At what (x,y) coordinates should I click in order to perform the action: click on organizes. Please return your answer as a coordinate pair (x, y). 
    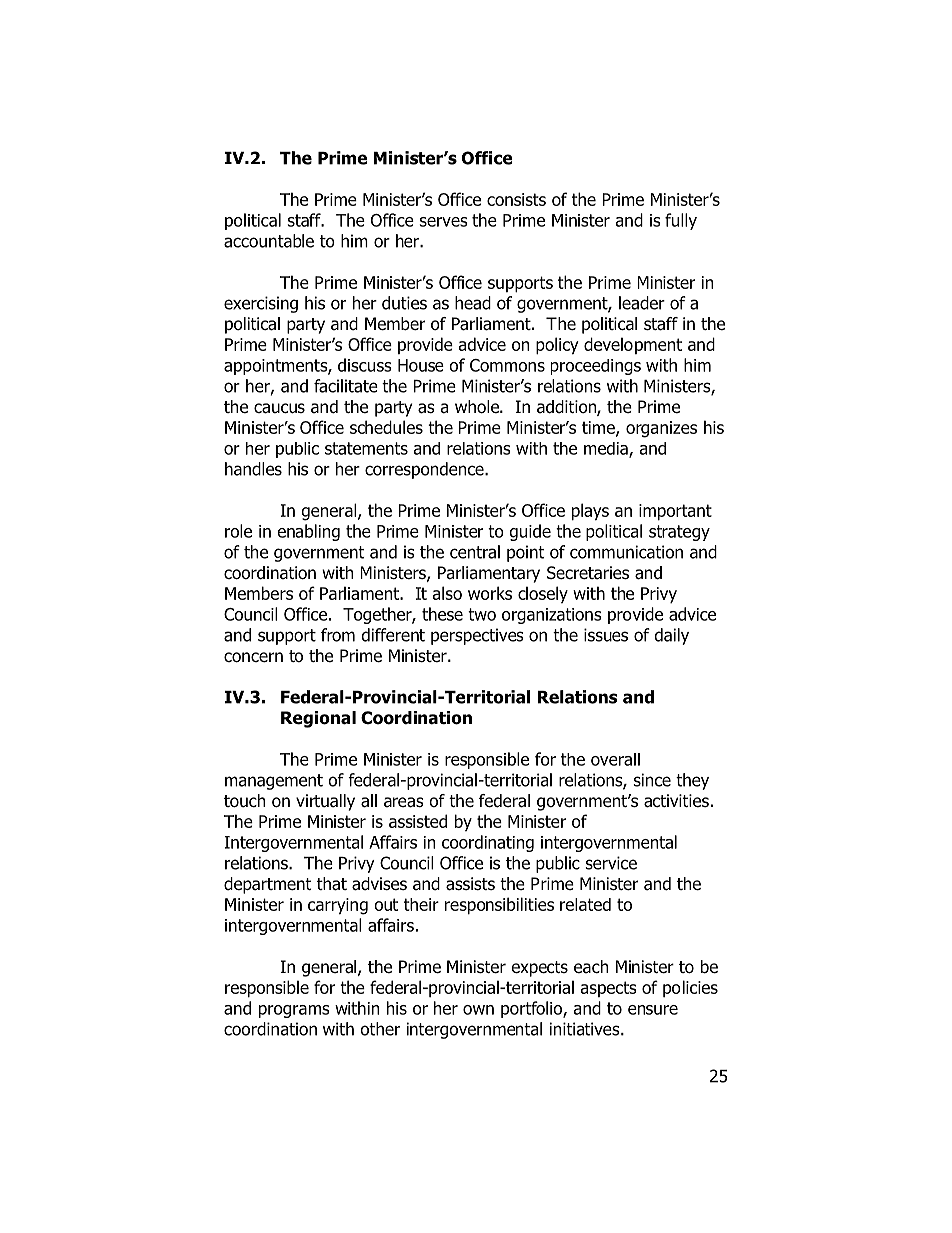
    Looking at the image, I should click on (661, 429).
